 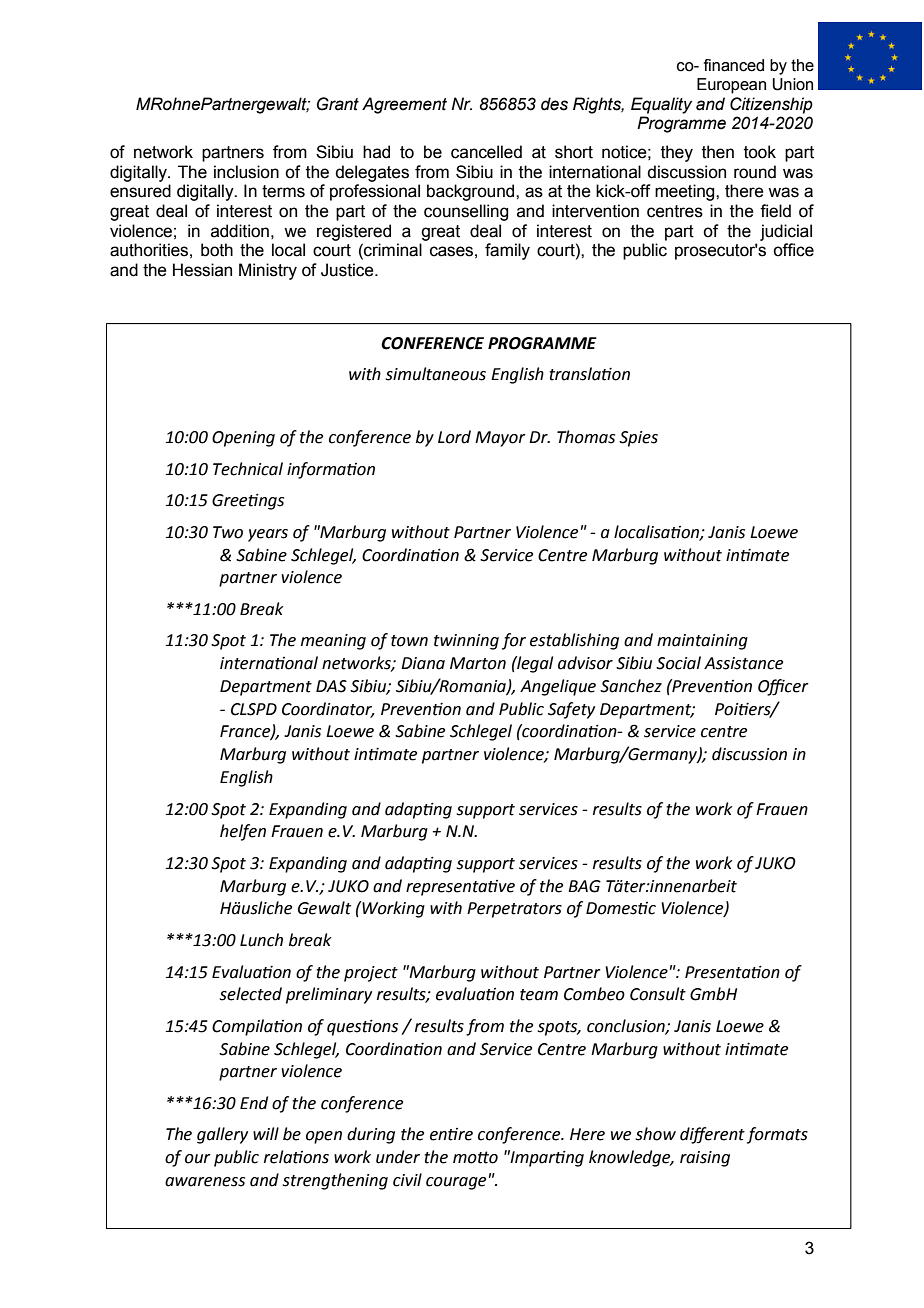 I want to click on cancelled, so click(x=486, y=152).
